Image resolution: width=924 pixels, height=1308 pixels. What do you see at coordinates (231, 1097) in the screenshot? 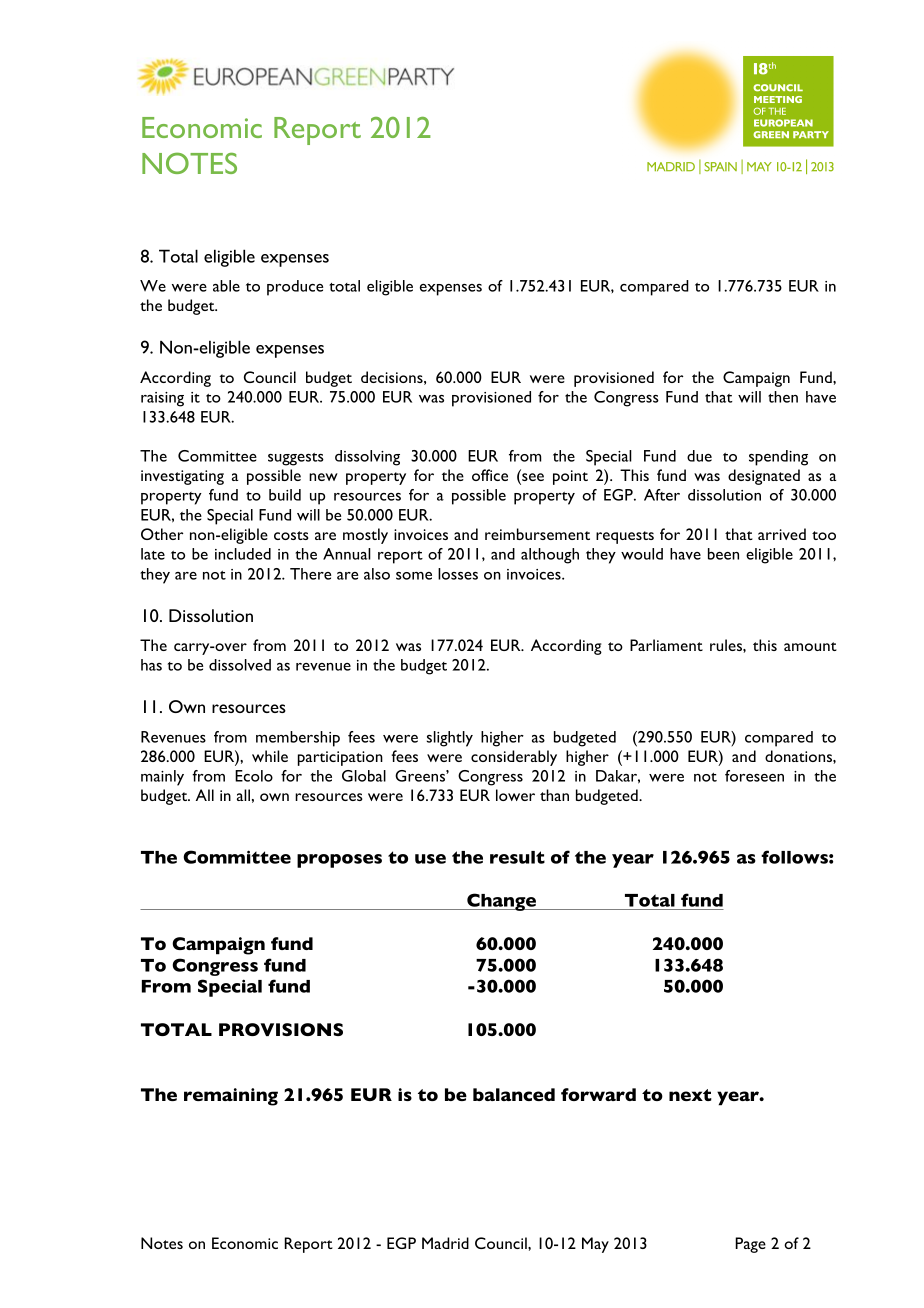
I see `remaining` at bounding box center [231, 1097].
